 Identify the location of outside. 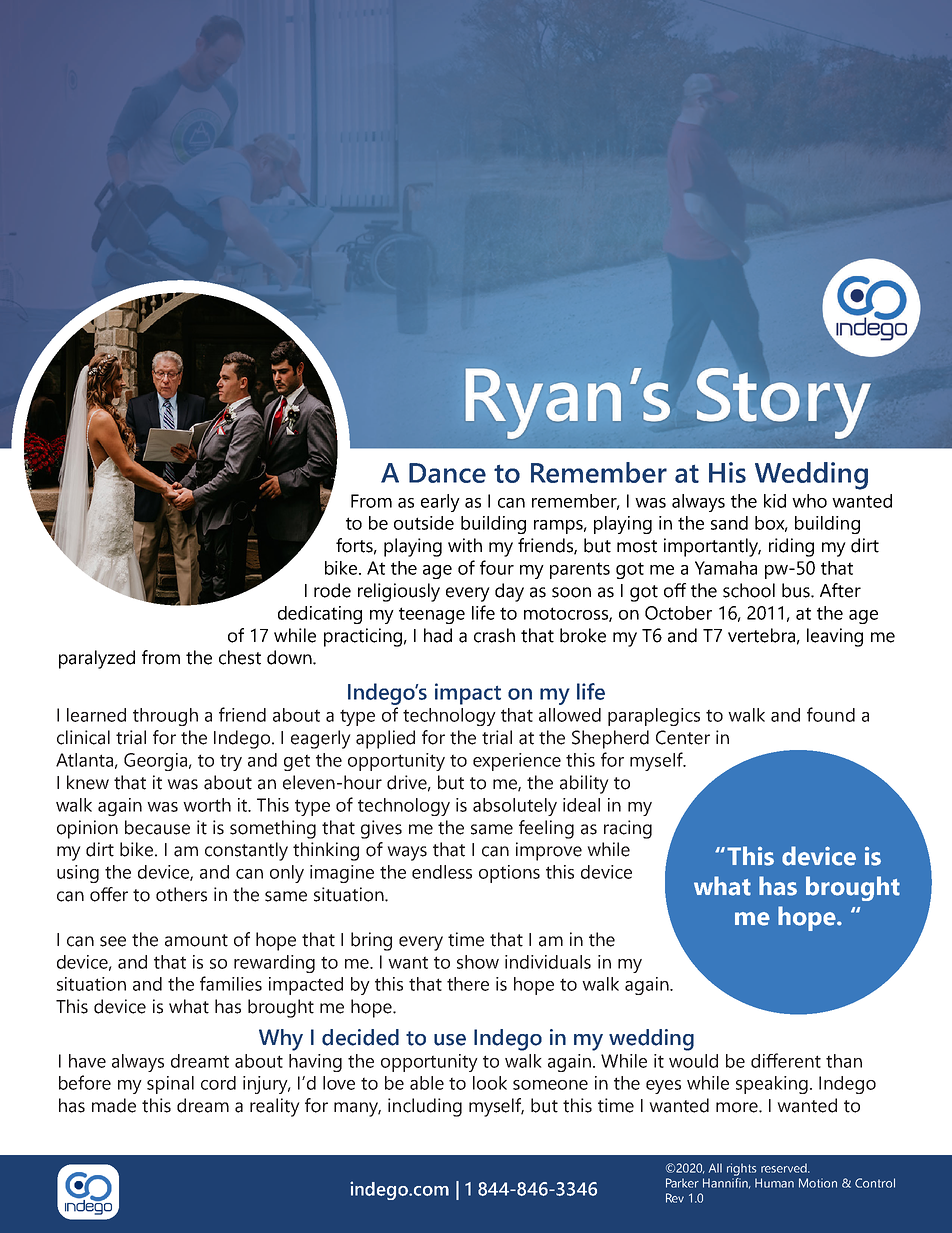
(424, 523).
